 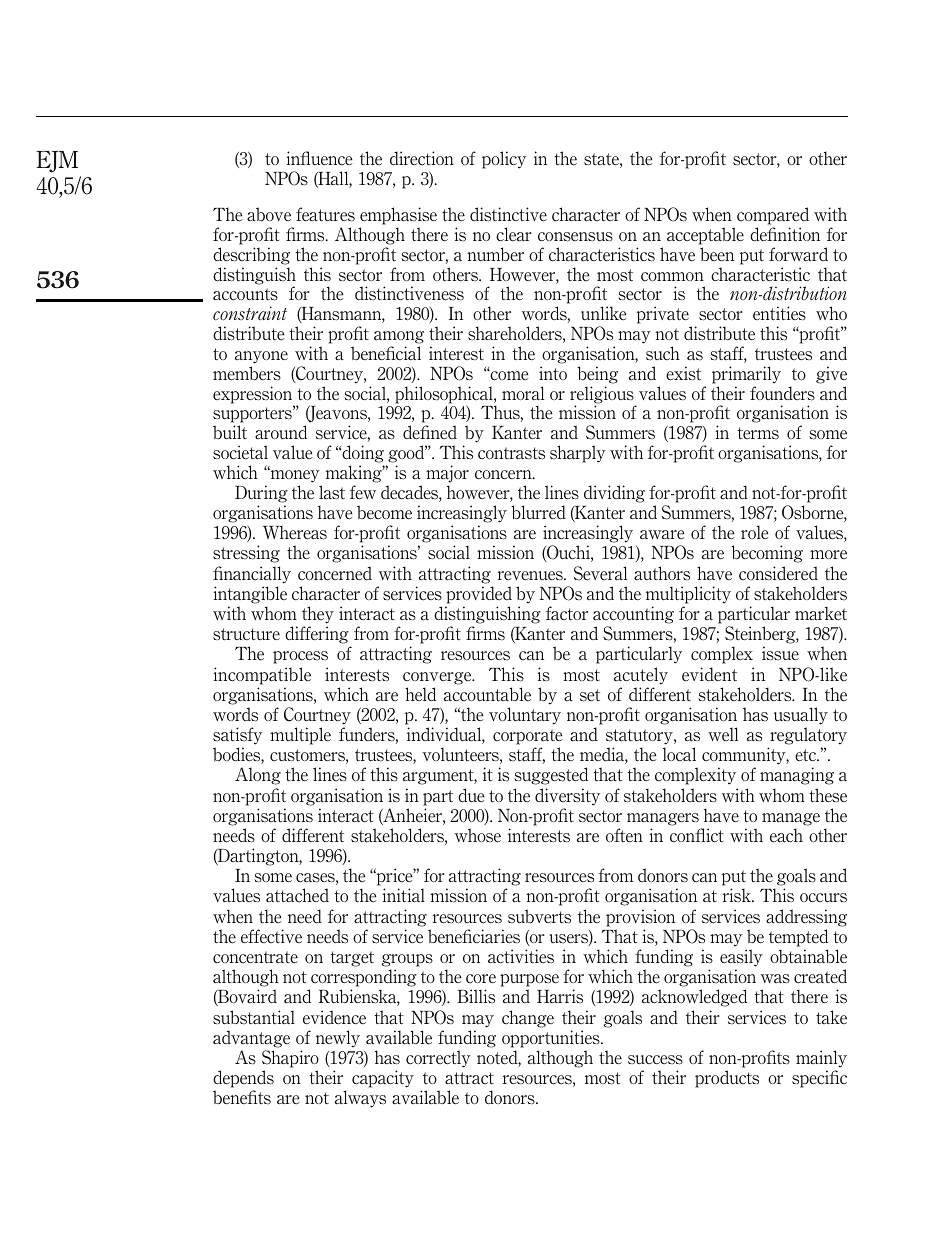 What do you see at coordinates (773, 216) in the screenshot?
I see `compared` at bounding box center [773, 216].
